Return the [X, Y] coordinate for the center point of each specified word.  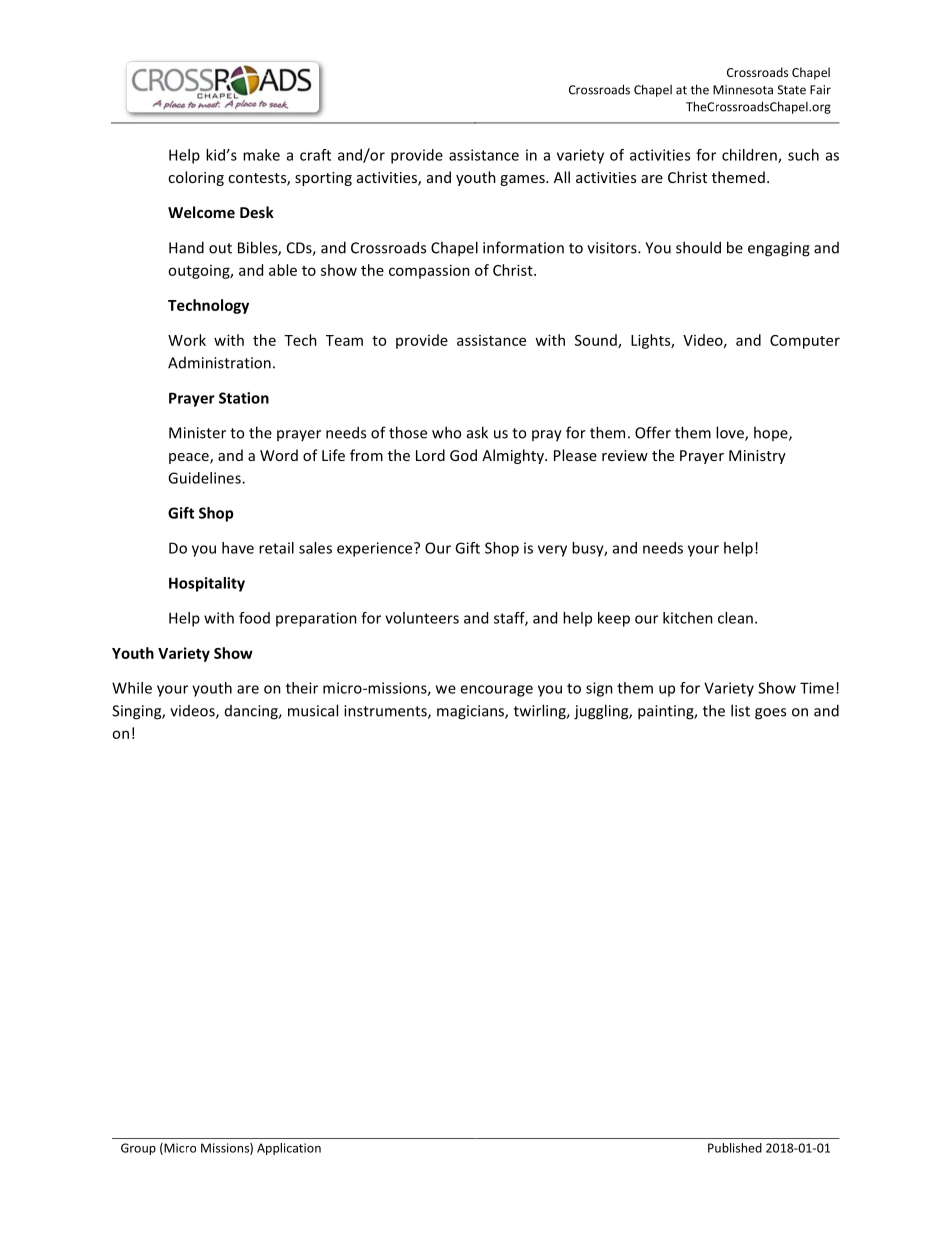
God [463, 455]
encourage [496, 691]
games [523, 180]
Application [289, 1149]
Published [735, 1148]
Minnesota [743, 90]
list [740, 710]
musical [313, 710]
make [261, 155]
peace [190, 458]
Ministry [757, 457]
